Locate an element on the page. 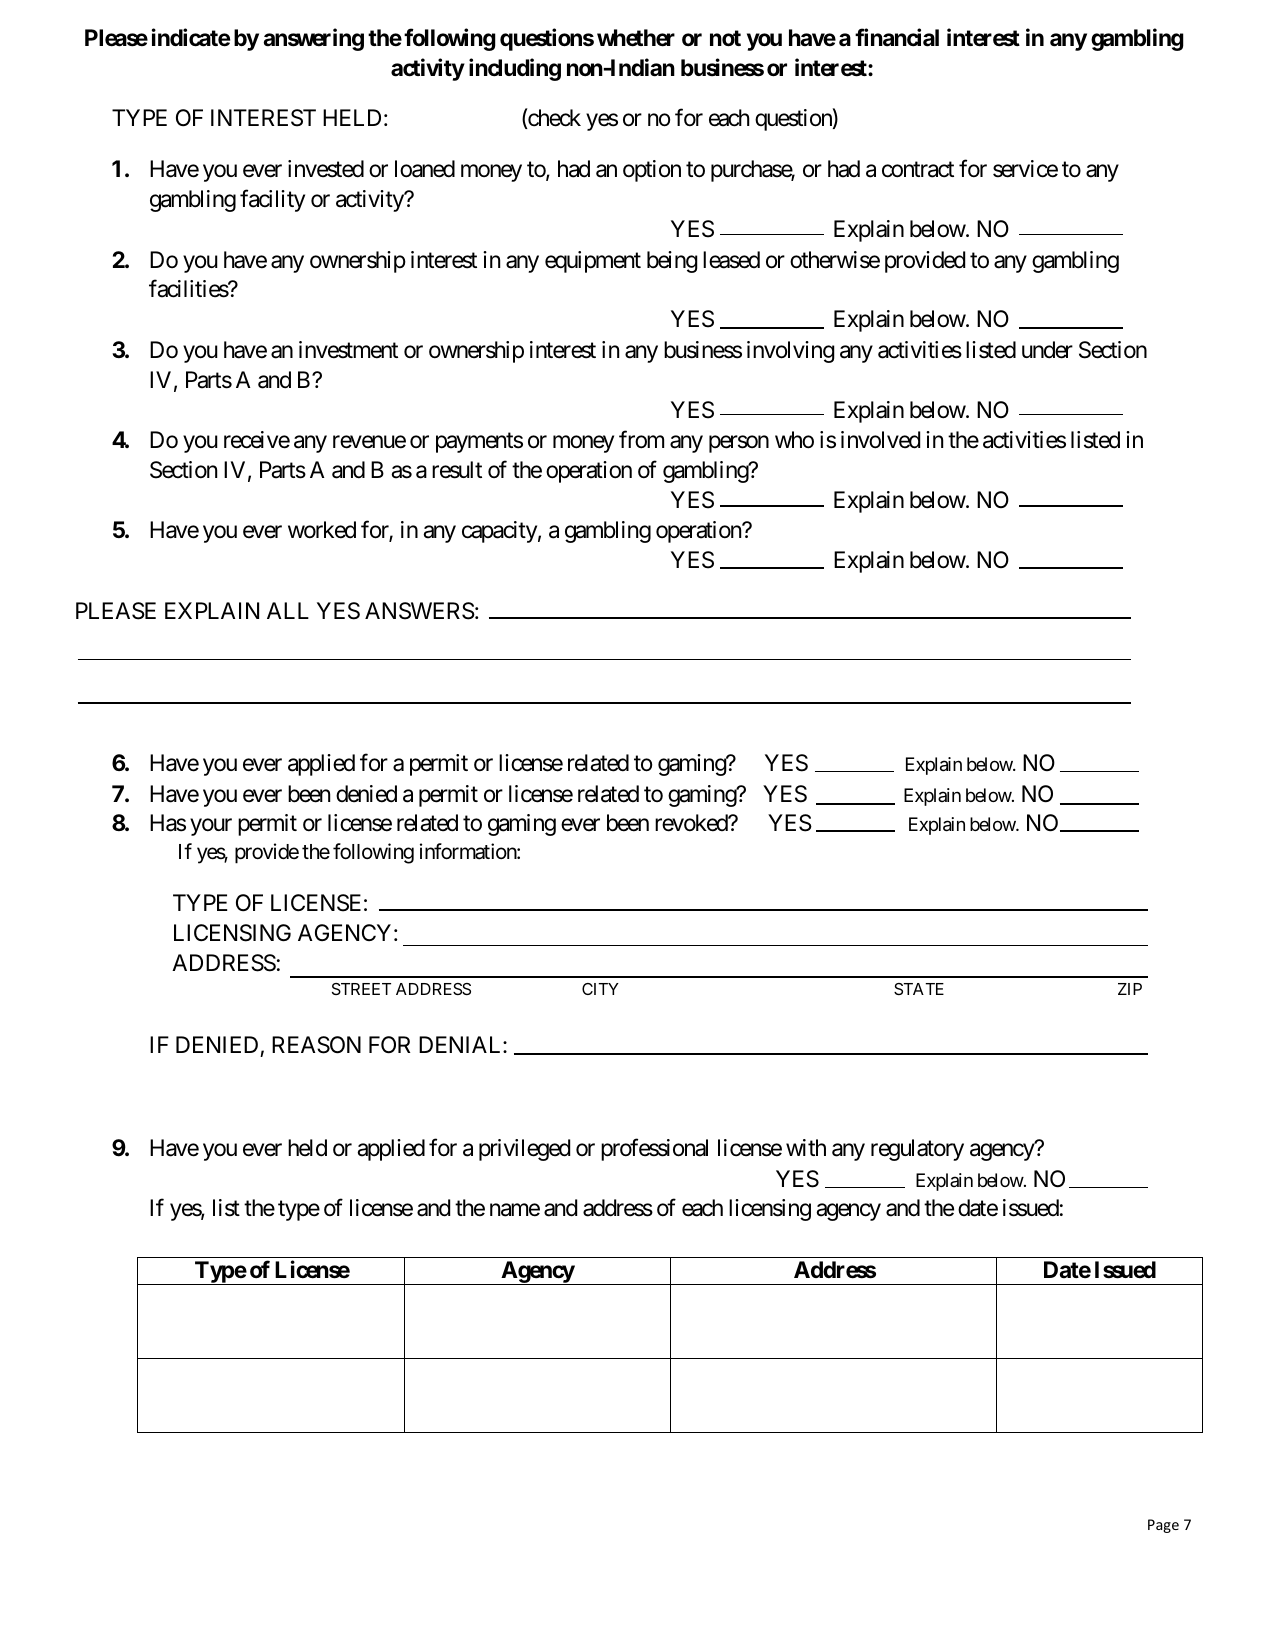  answering is located at coordinates (313, 39).
